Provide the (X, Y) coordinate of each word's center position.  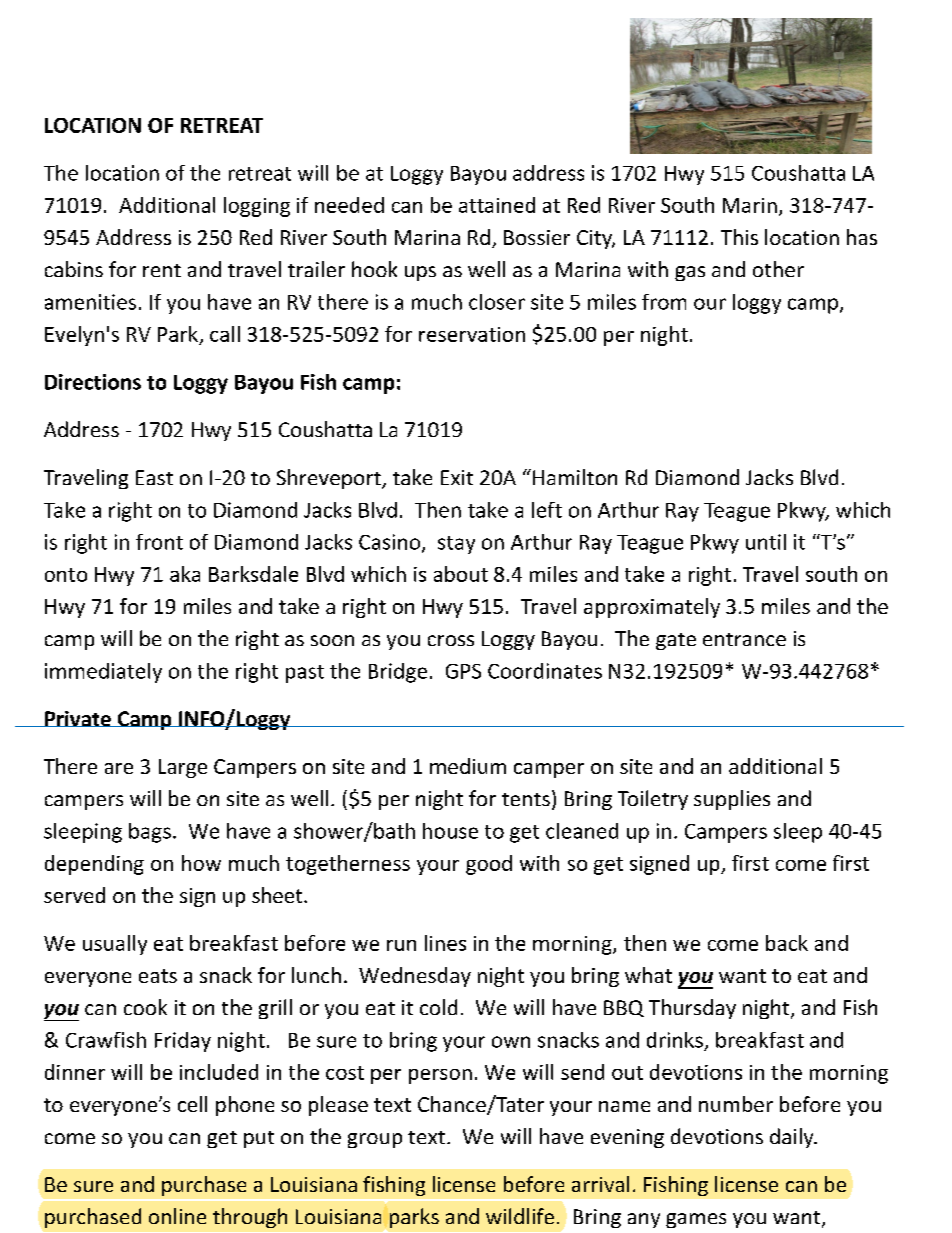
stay (456, 545)
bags (150, 833)
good (489, 865)
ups (420, 273)
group (375, 1140)
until (766, 542)
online (177, 1216)
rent (162, 270)
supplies (732, 800)
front (159, 542)
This (739, 237)
